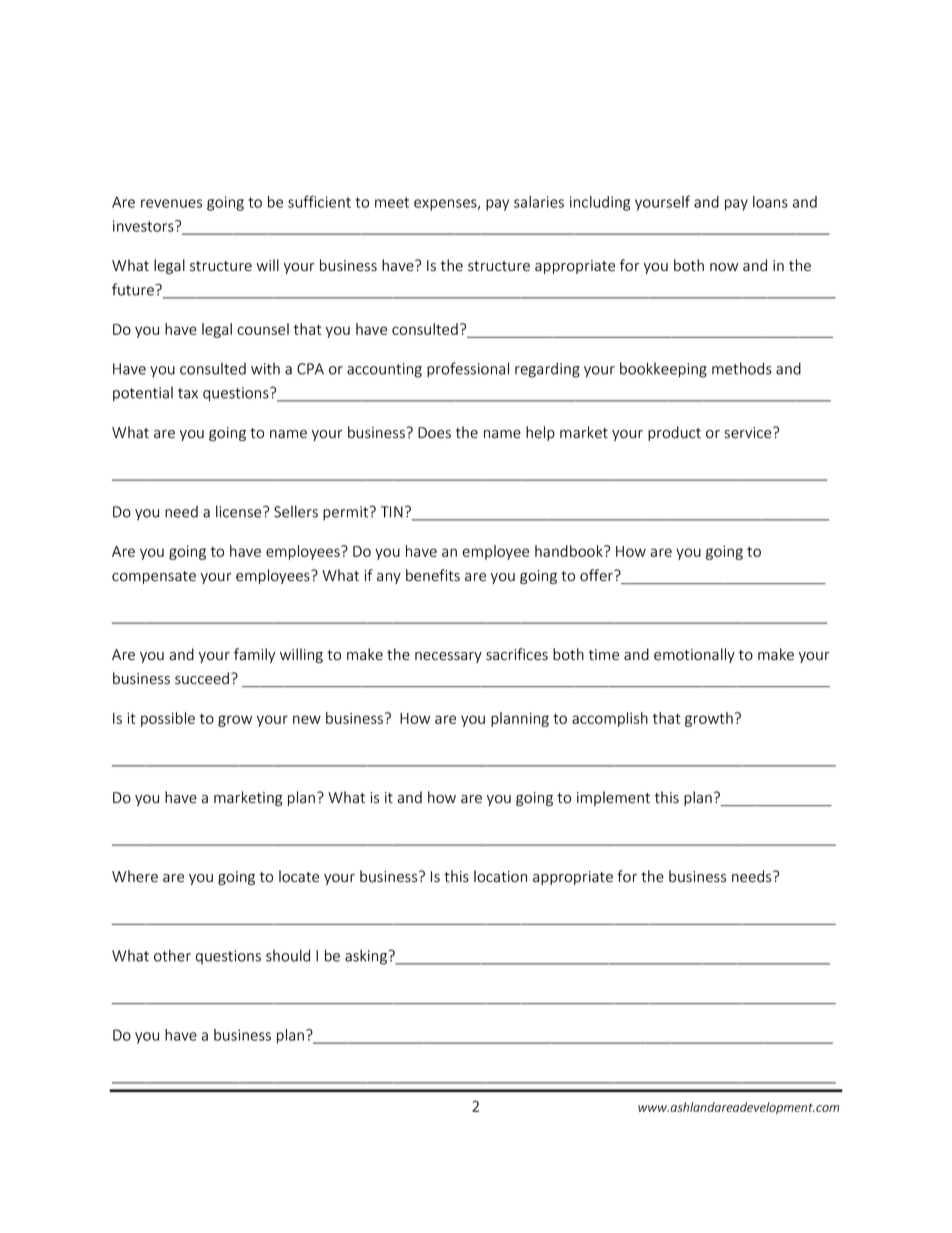 This screenshot has width=952, height=1233. I want to click on Does, so click(434, 433).
